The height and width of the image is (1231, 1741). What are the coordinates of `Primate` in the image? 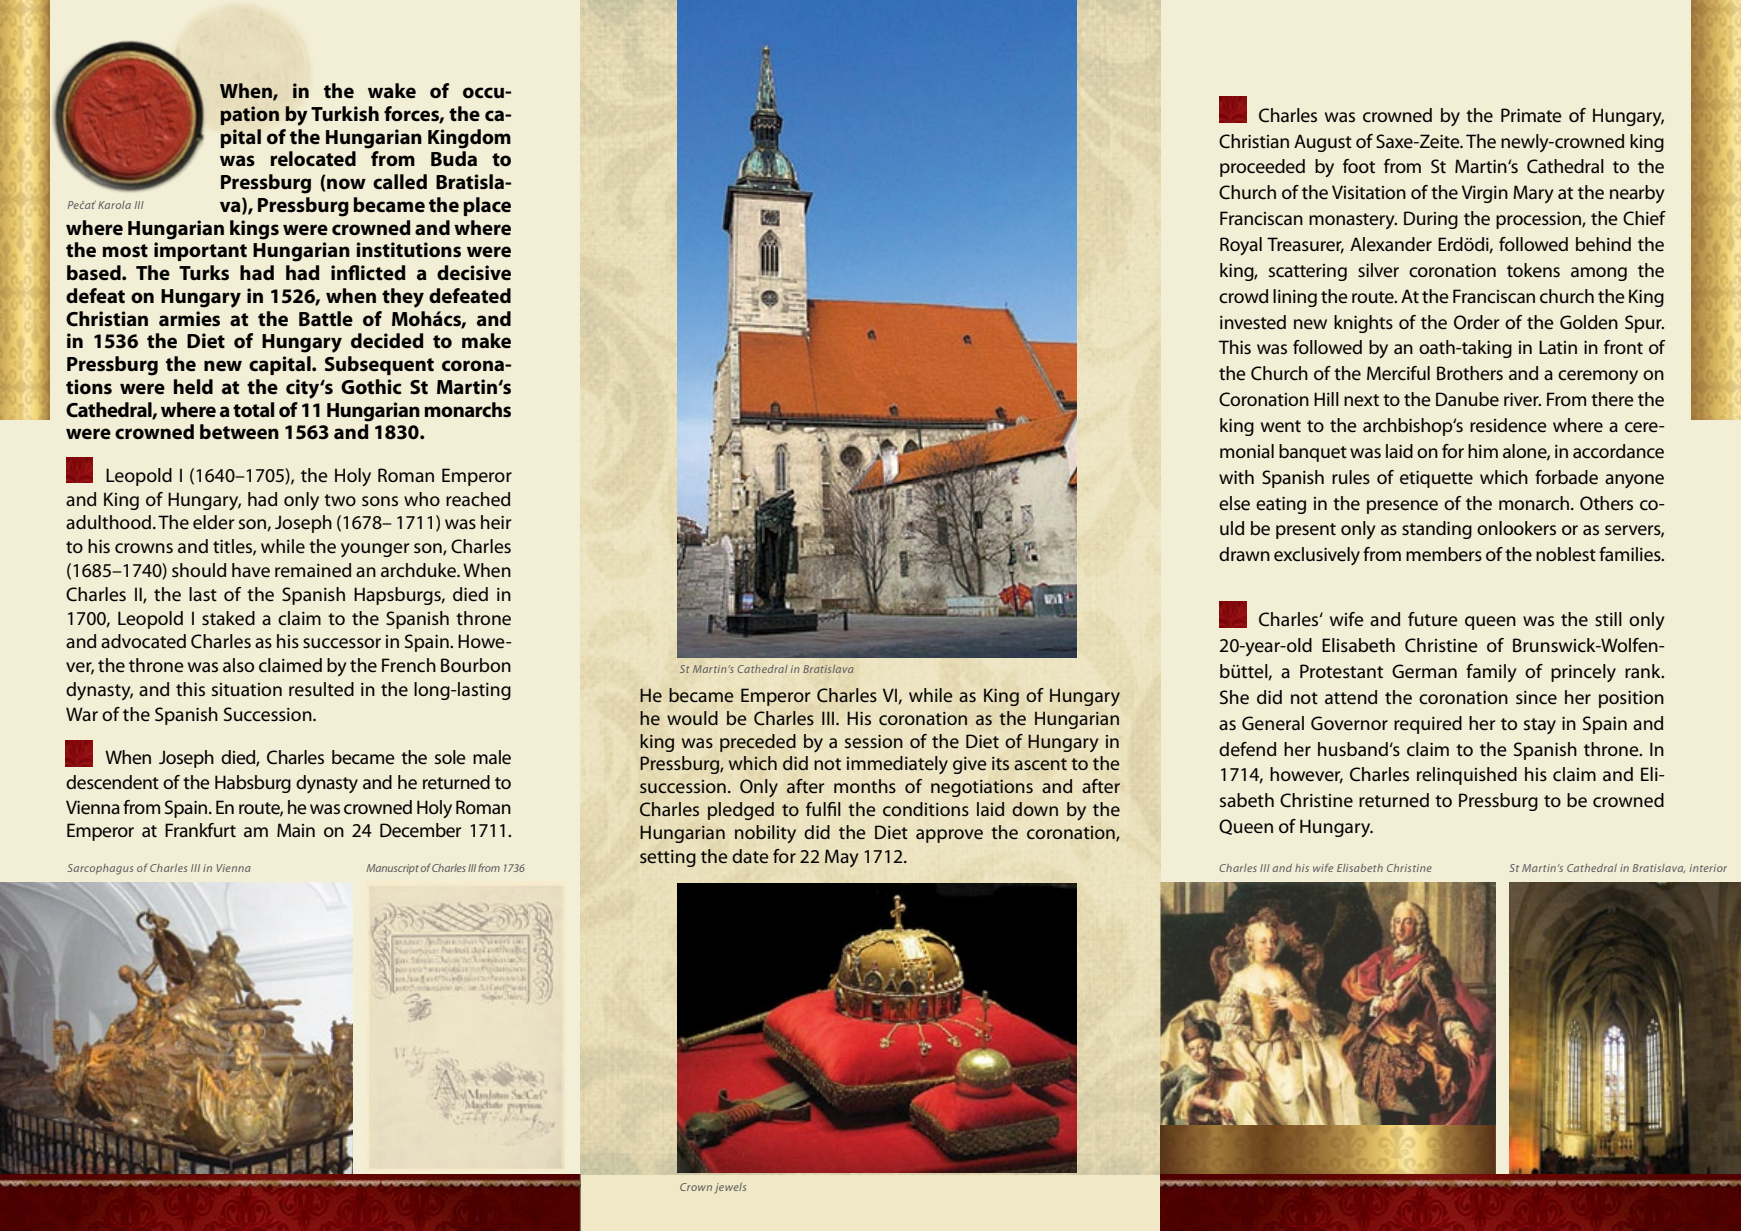 It's located at (1531, 115).
